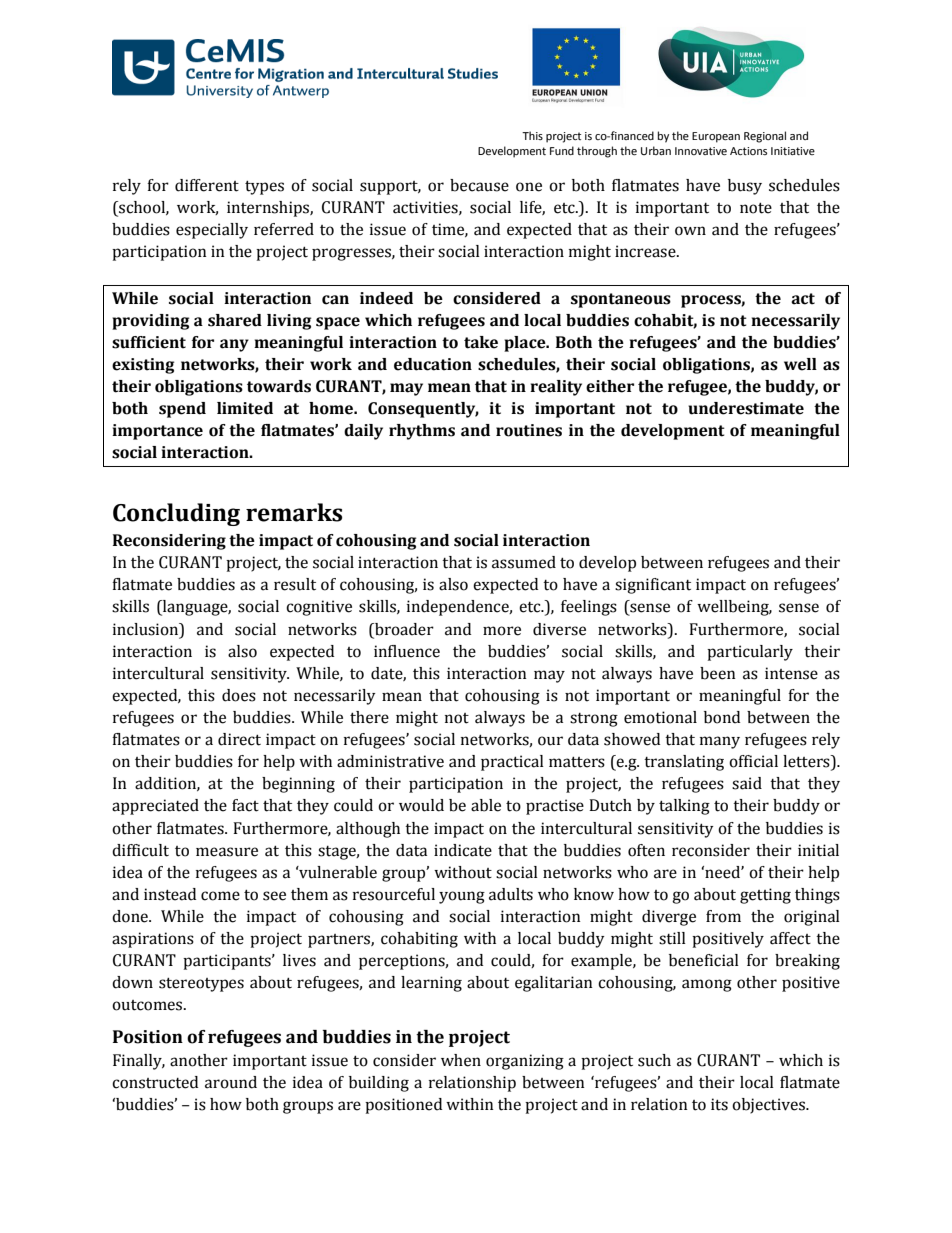 This screenshot has height=1233, width=952. What do you see at coordinates (422, 432) in the screenshot?
I see `rhythms` at bounding box center [422, 432].
